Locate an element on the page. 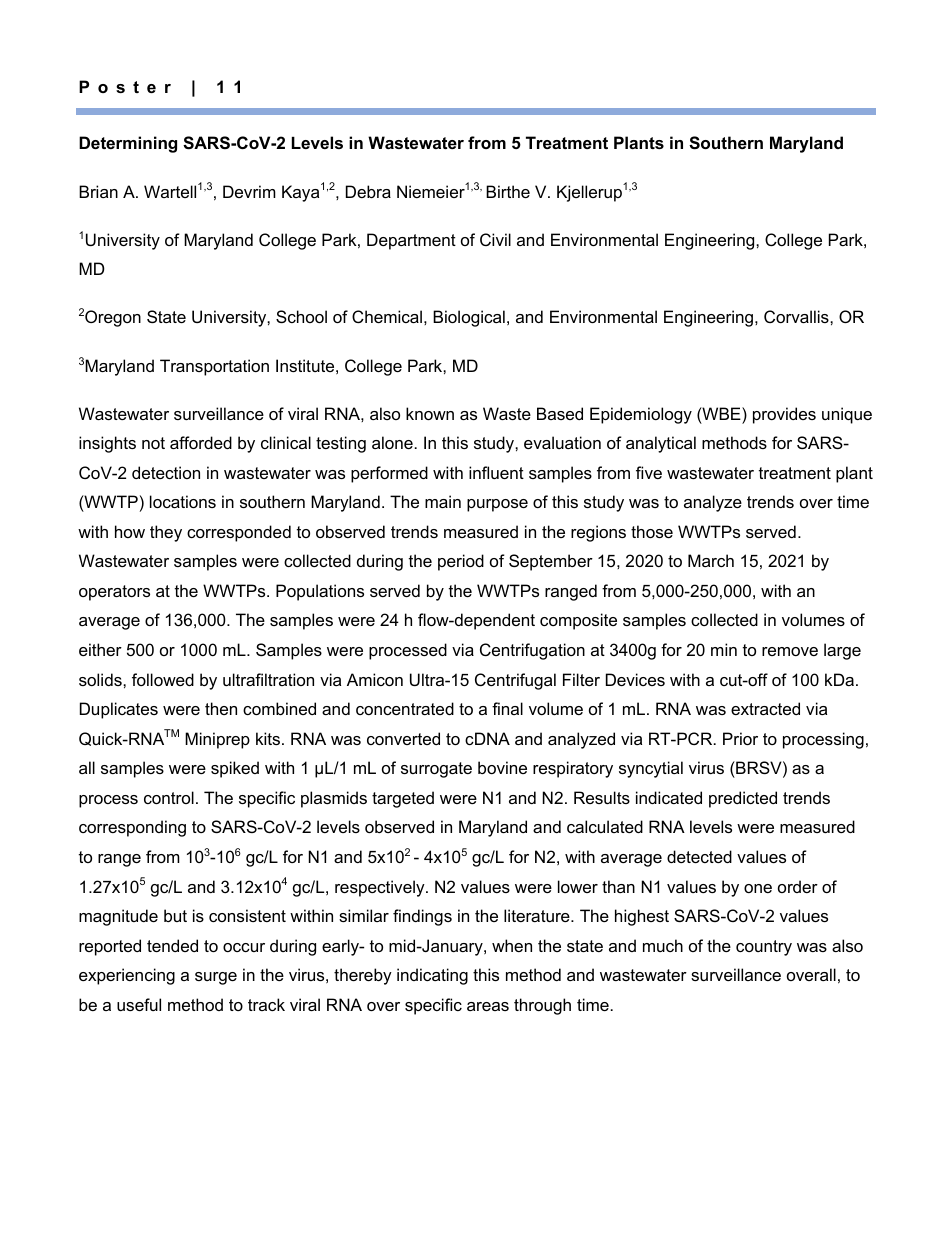 This page has height=1233, width=952. March is located at coordinates (711, 560).
